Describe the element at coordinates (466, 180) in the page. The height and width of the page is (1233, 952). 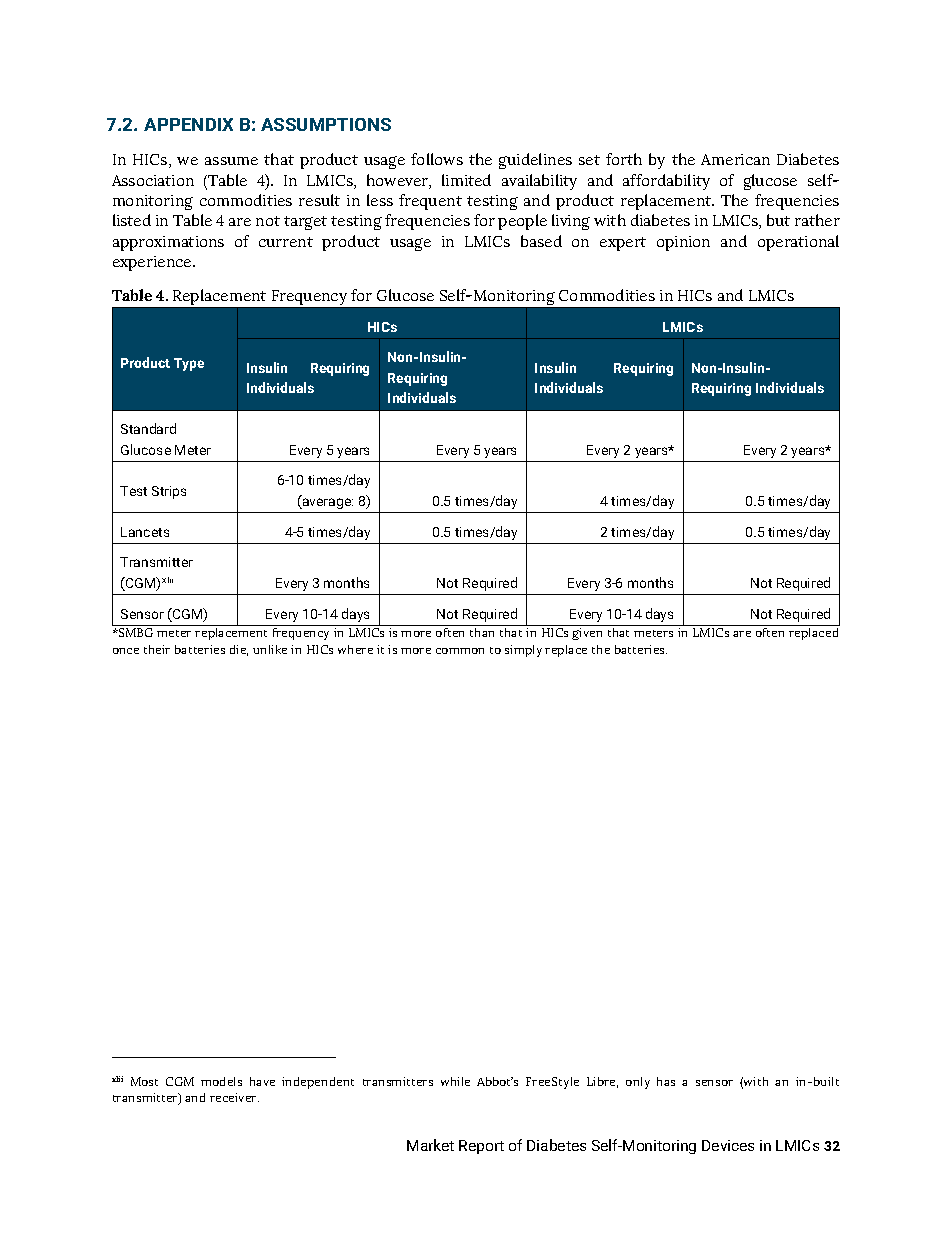
I see `limited` at that location.
